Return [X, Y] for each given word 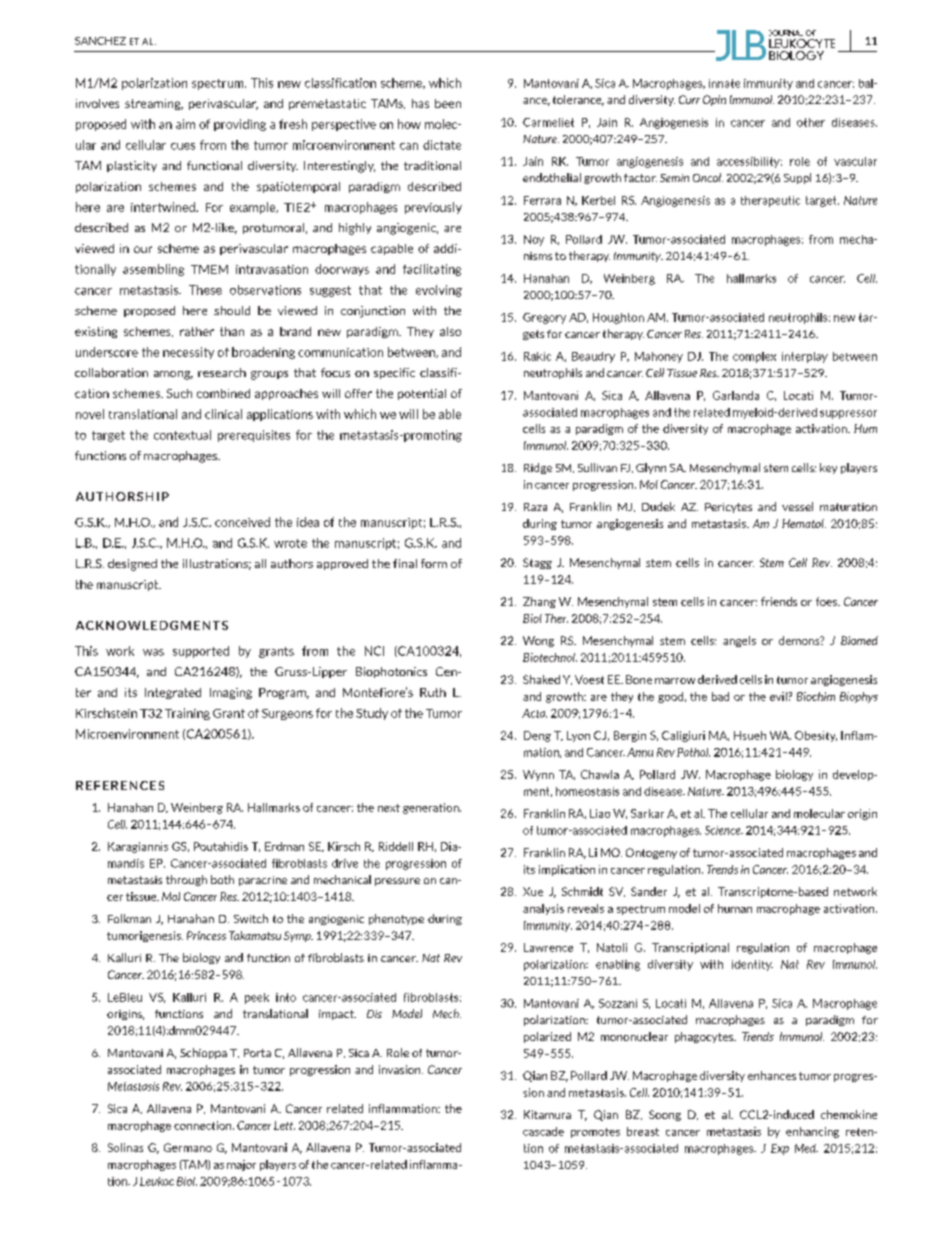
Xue [533, 891]
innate [724, 83]
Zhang [539, 602]
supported [201, 652]
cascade [543, 1131]
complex [754, 357]
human [735, 908]
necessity [188, 353]
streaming [154, 104]
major [241, 1165]
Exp [780, 1149]
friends [779, 601]
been [448, 103]
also [450, 331]
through [186, 880]
